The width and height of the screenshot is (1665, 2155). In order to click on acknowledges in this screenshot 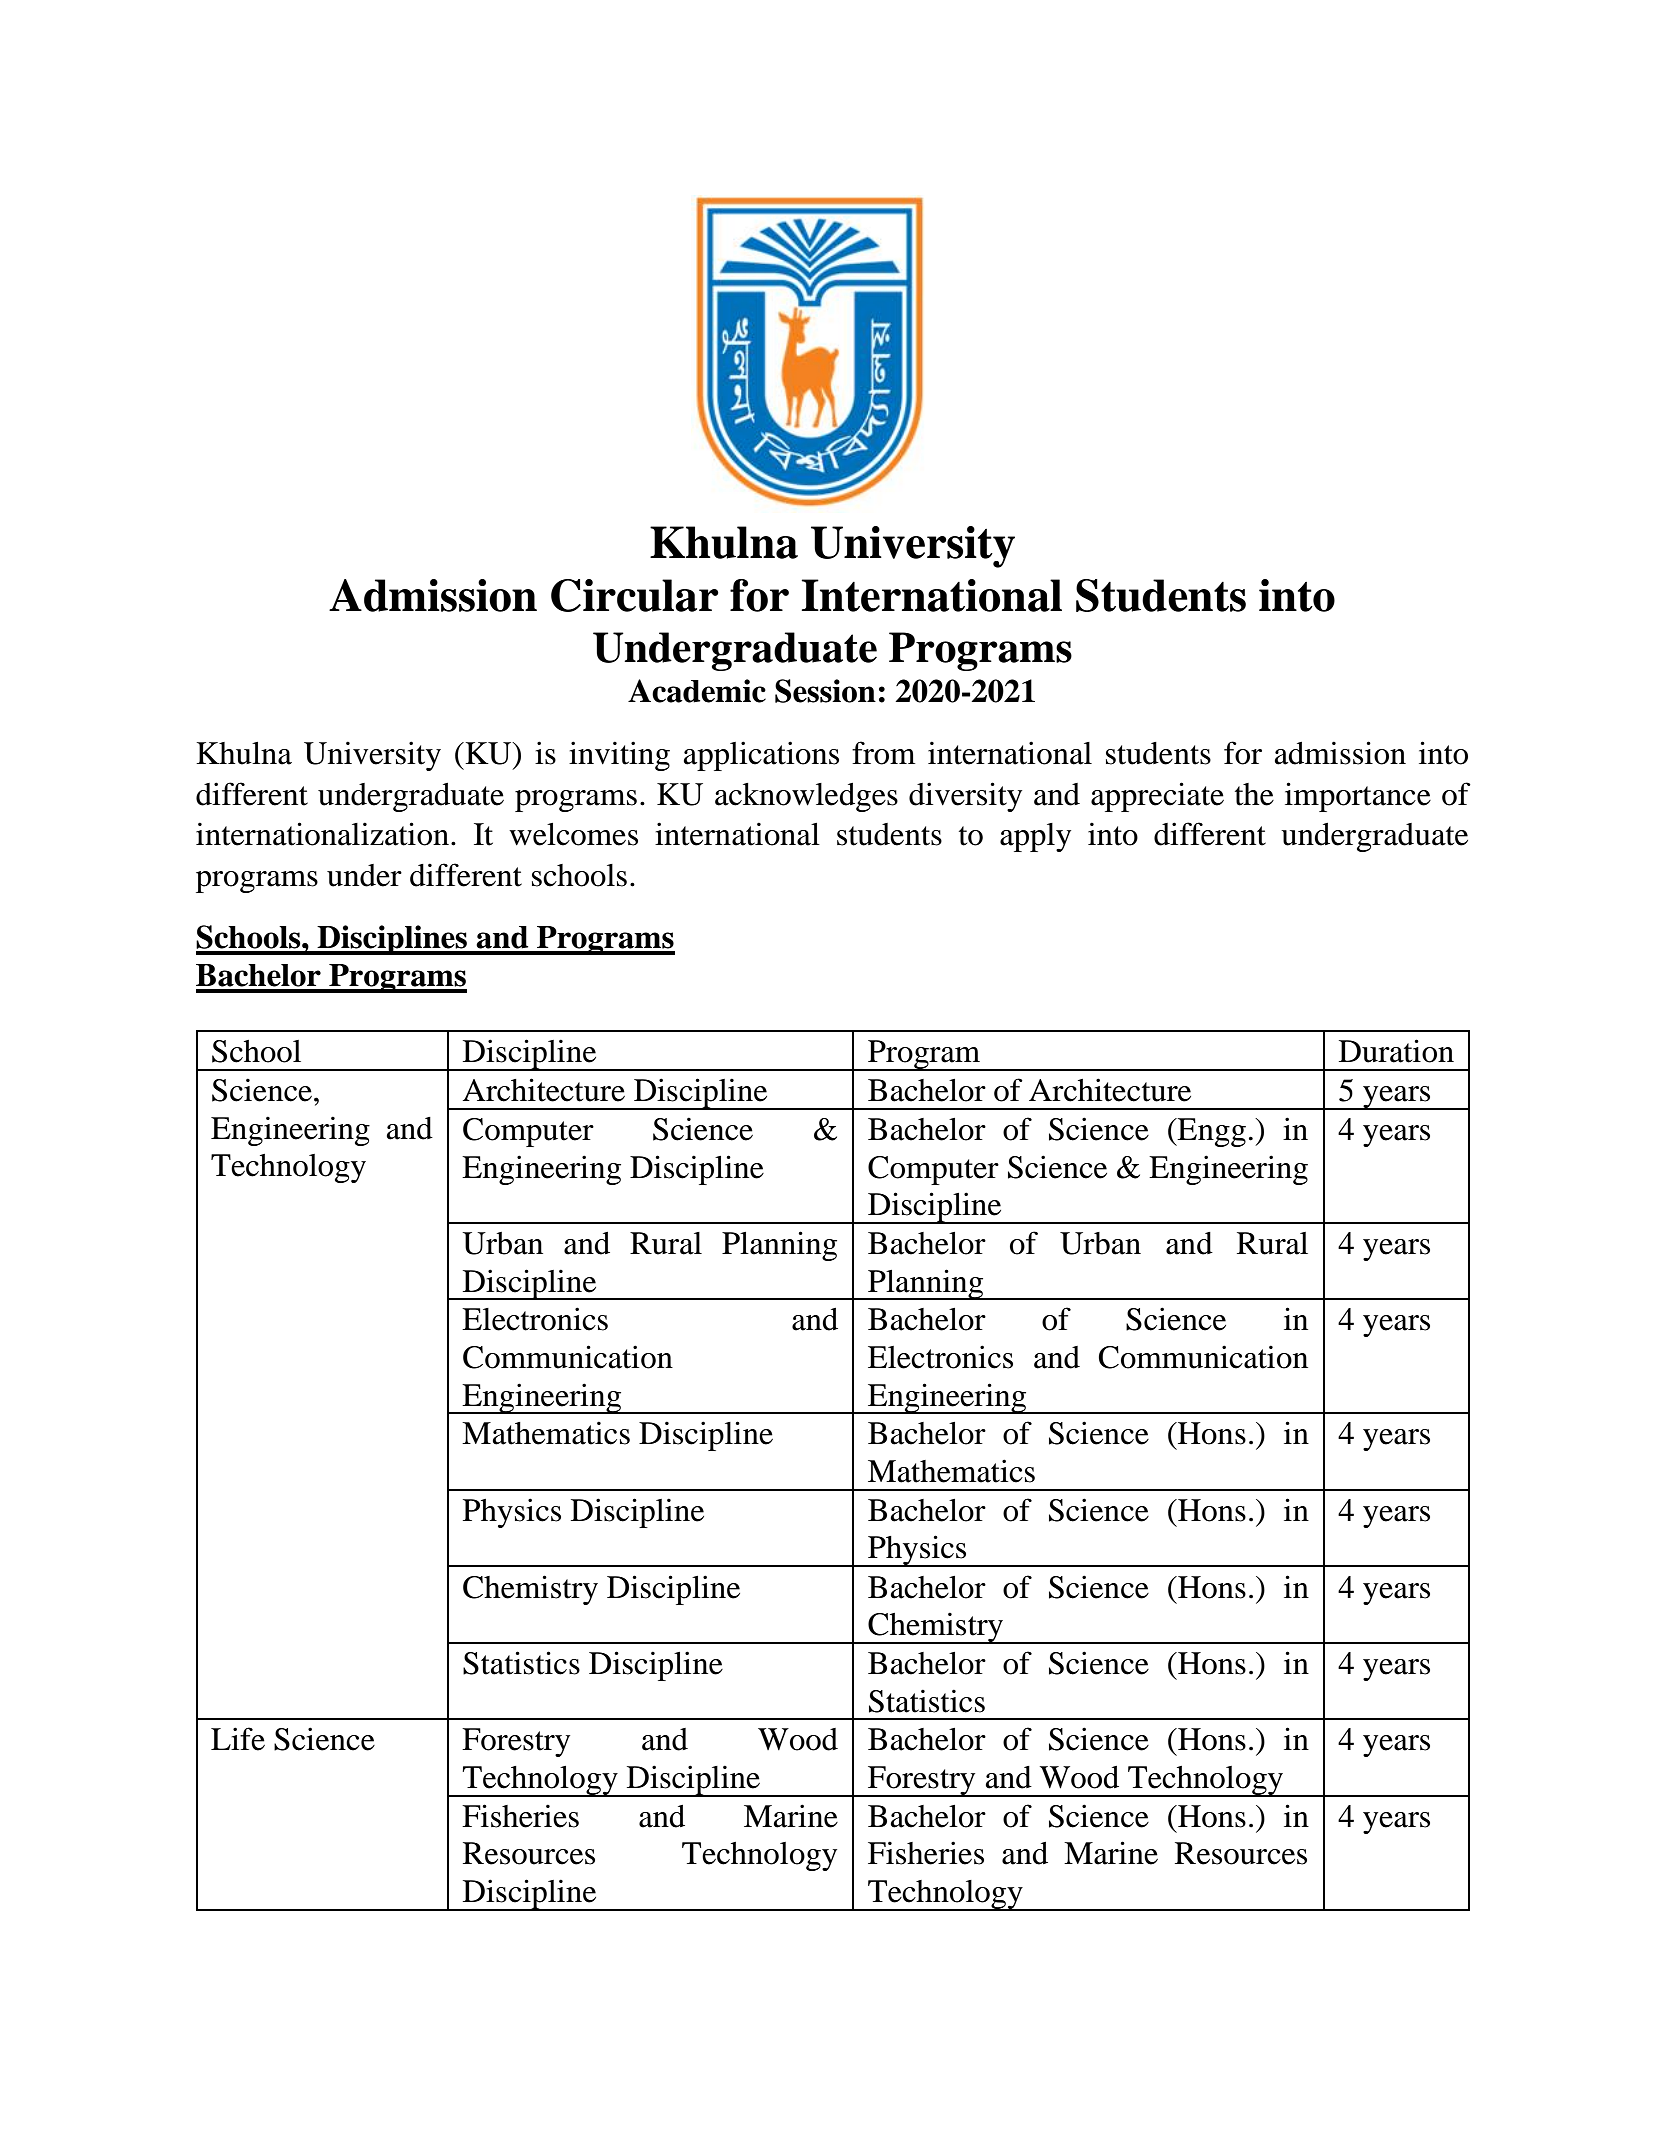, I will do `click(806, 797)`.
